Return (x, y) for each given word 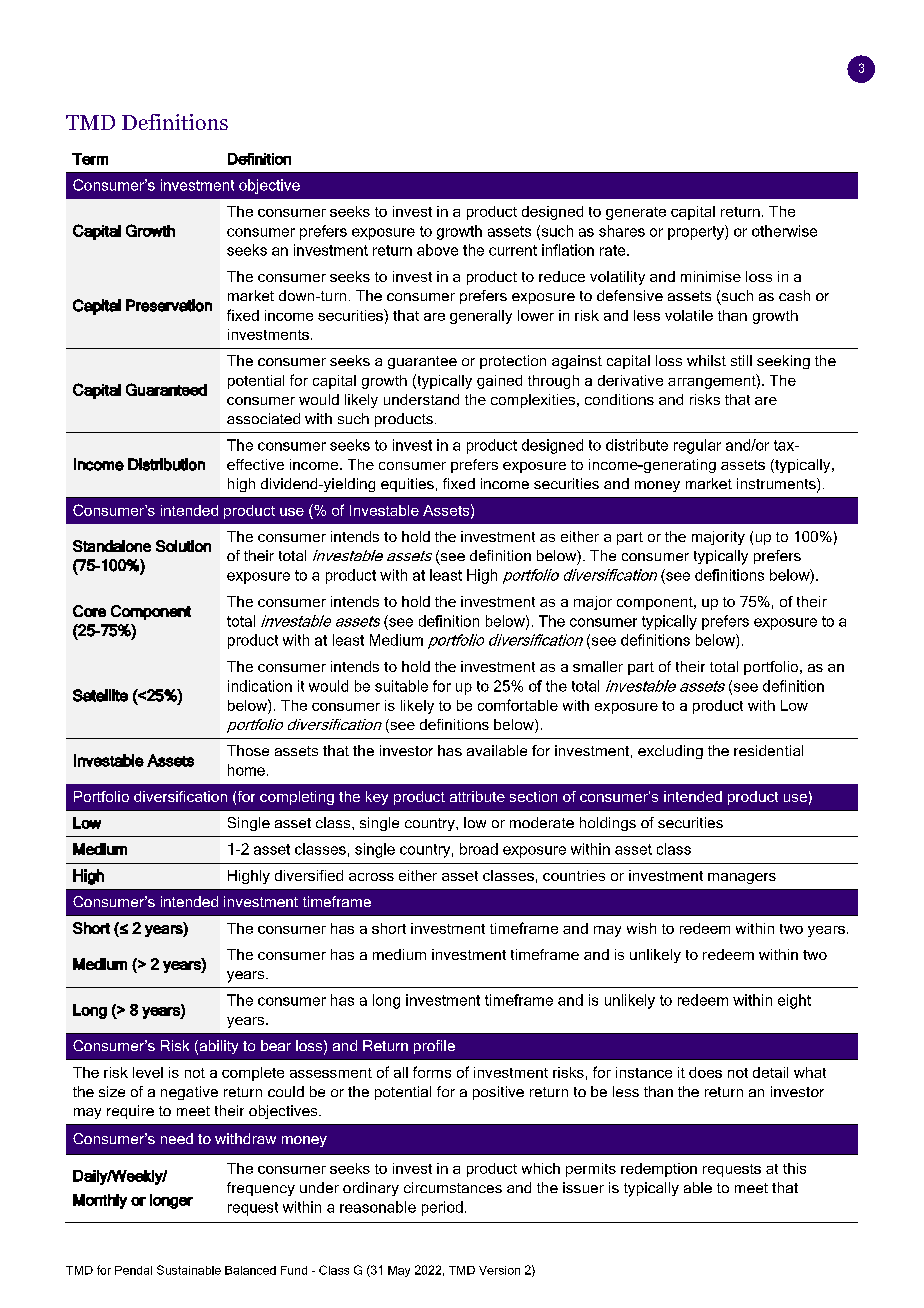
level (148, 1072)
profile (434, 1047)
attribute (477, 796)
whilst (706, 360)
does (705, 1072)
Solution (183, 546)
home (246, 770)
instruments (777, 485)
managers (742, 878)
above (437, 250)
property (697, 232)
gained (499, 382)
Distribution (166, 464)
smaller (598, 666)
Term (90, 159)
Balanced (250, 1270)
